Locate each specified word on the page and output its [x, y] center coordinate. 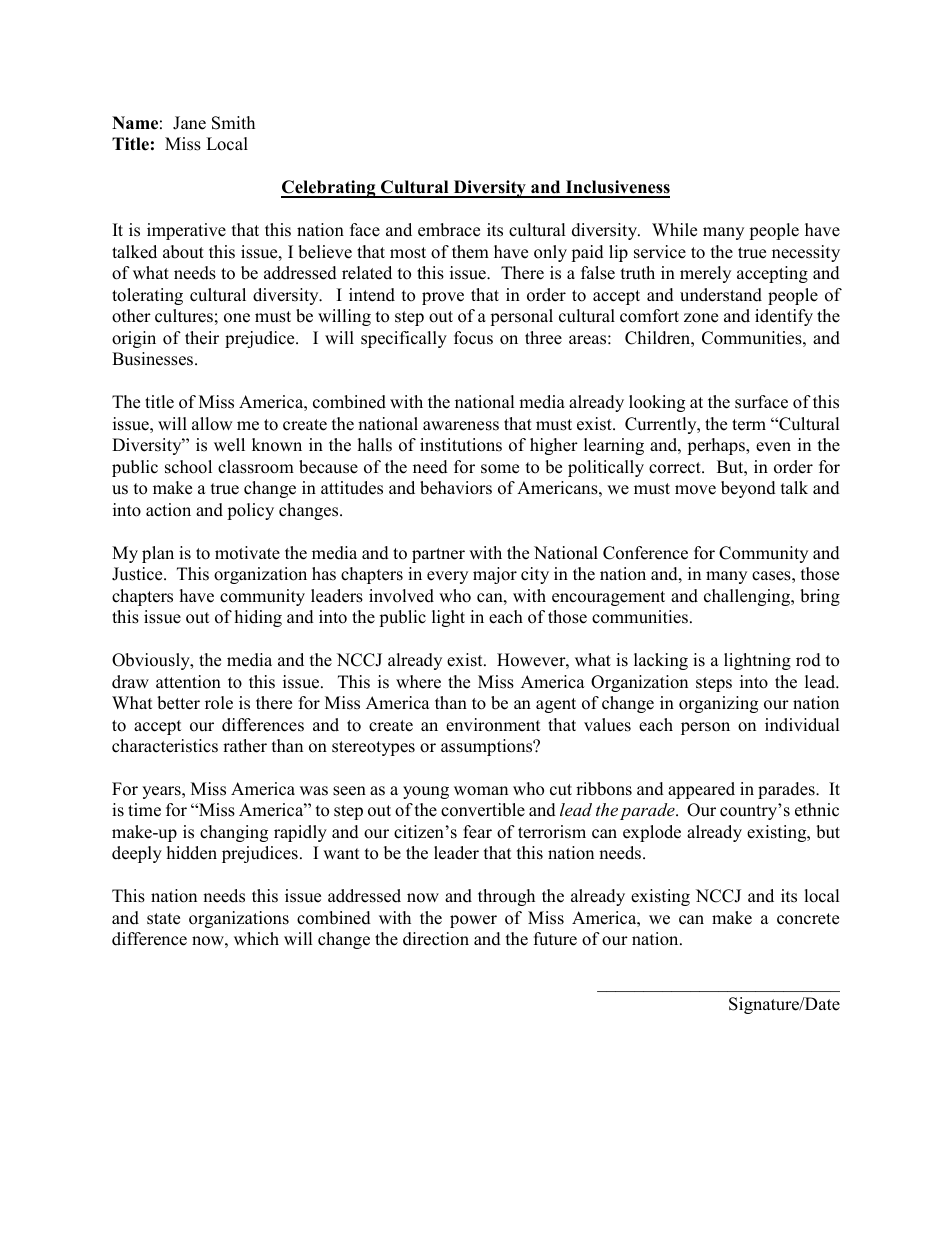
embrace [449, 230]
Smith [233, 123]
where [418, 682]
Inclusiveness [617, 188]
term [749, 425]
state [163, 919]
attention [188, 682]
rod [808, 660]
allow [212, 424]
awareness [461, 426]
